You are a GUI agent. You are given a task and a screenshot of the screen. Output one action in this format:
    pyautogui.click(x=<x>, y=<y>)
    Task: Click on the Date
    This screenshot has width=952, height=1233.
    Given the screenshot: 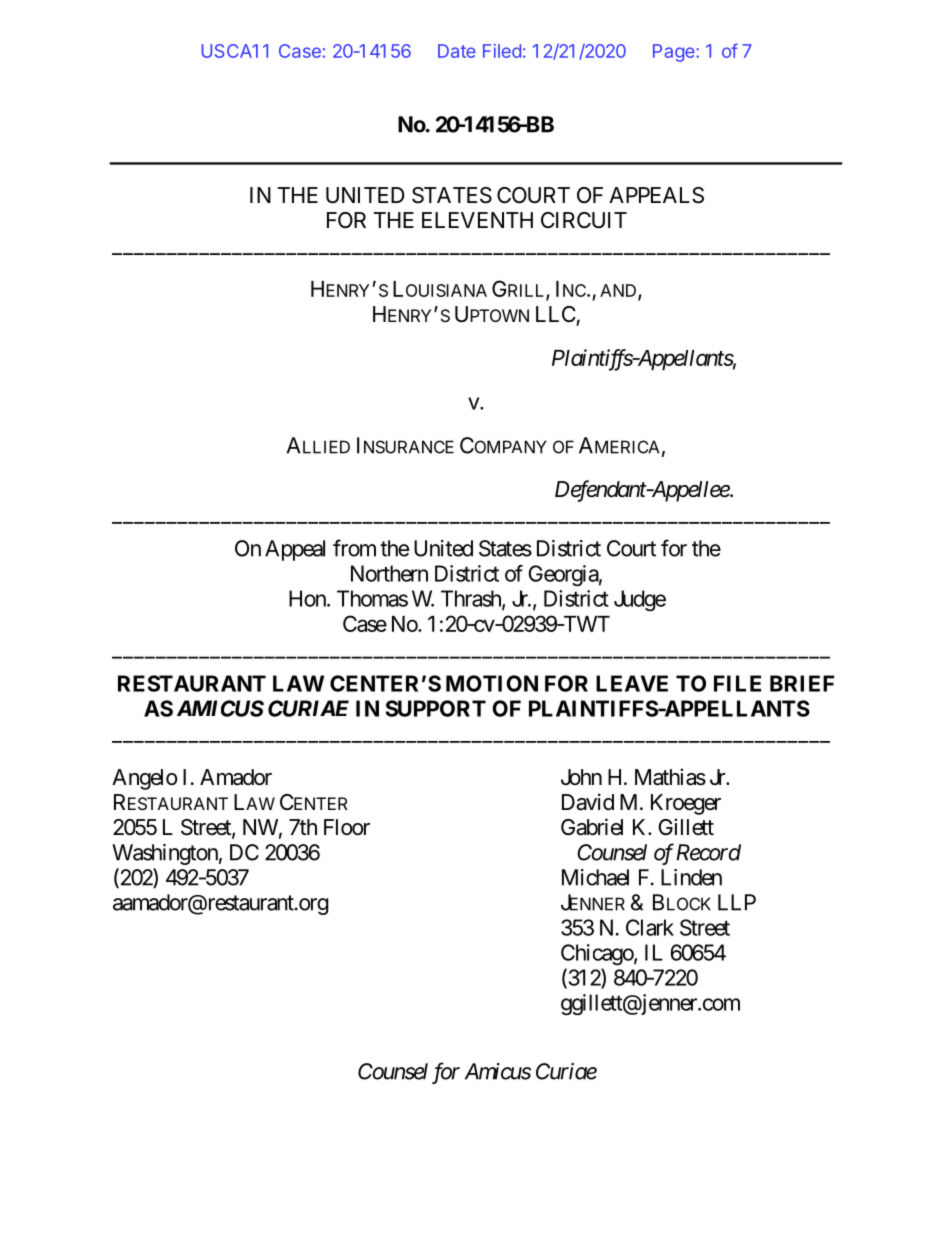 What is the action you would take?
    pyautogui.click(x=457, y=51)
